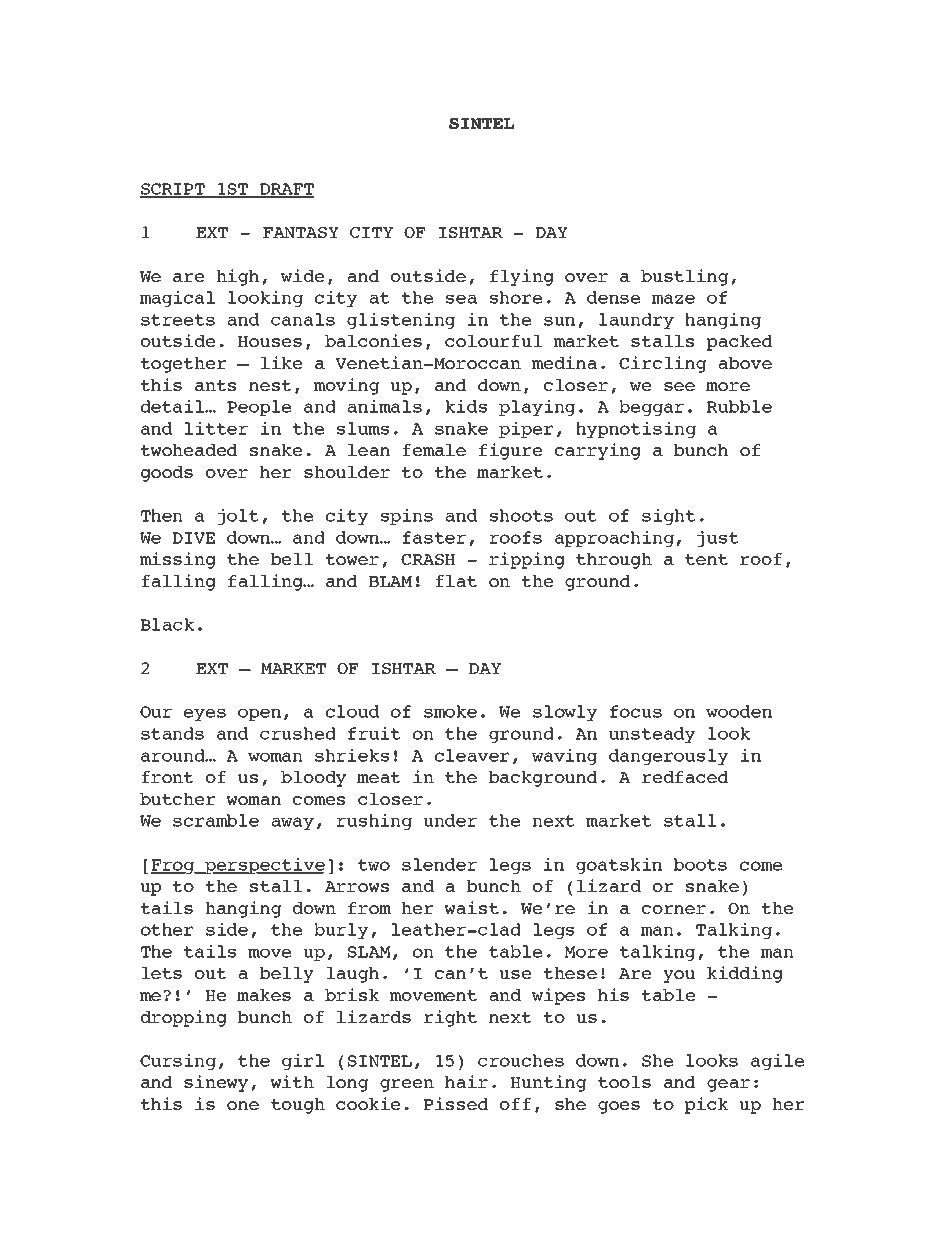  I want to click on bustling, so click(684, 277).
